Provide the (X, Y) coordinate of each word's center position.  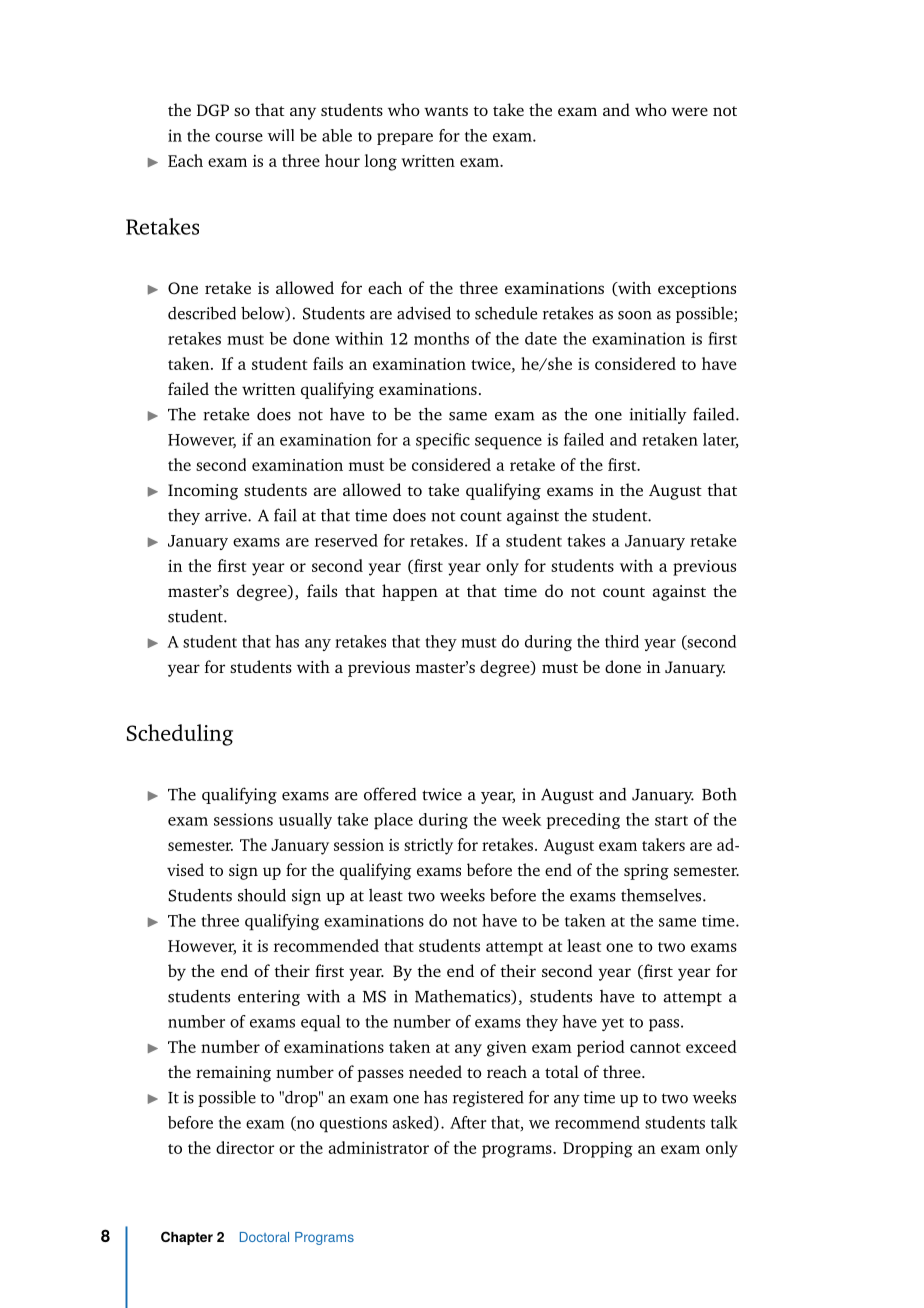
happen (410, 592)
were (689, 111)
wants (446, 111)
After (468, 1122)
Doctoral (264, 1237)
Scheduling (180, 735)
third (622, 641)
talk (724, 1122)
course (239, 137)
